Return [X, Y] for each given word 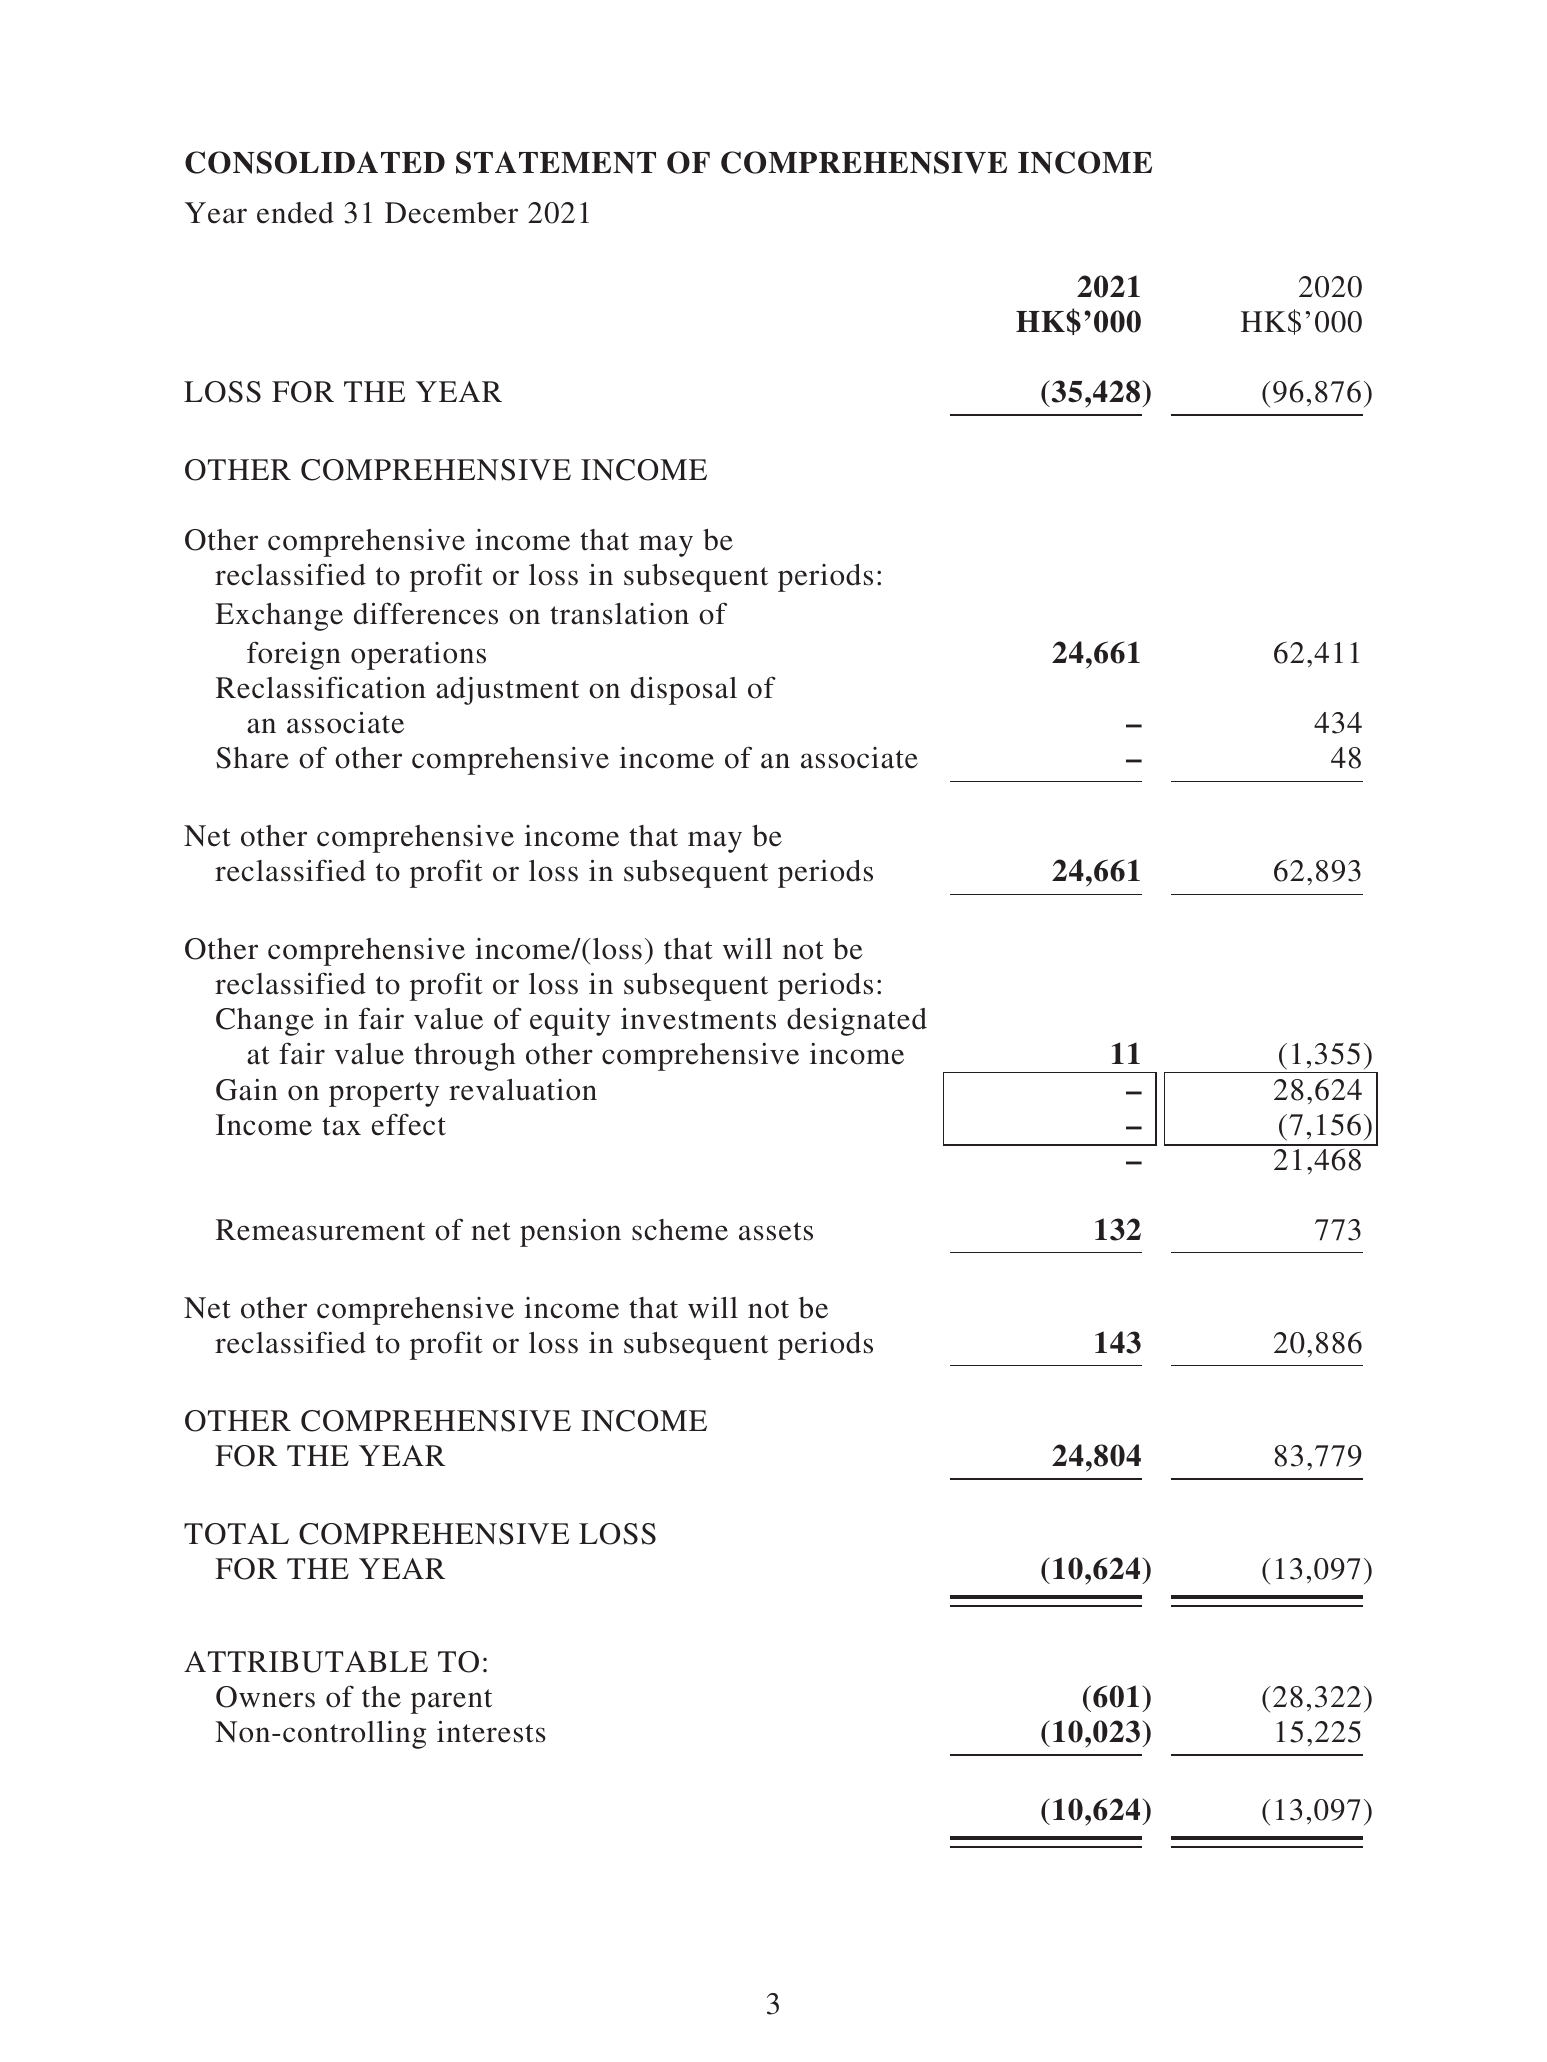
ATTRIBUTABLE [306, 1662]
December [451, 213]
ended [295, 213]
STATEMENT [556, 162]
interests [491, 1732]
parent [451, 1701]
